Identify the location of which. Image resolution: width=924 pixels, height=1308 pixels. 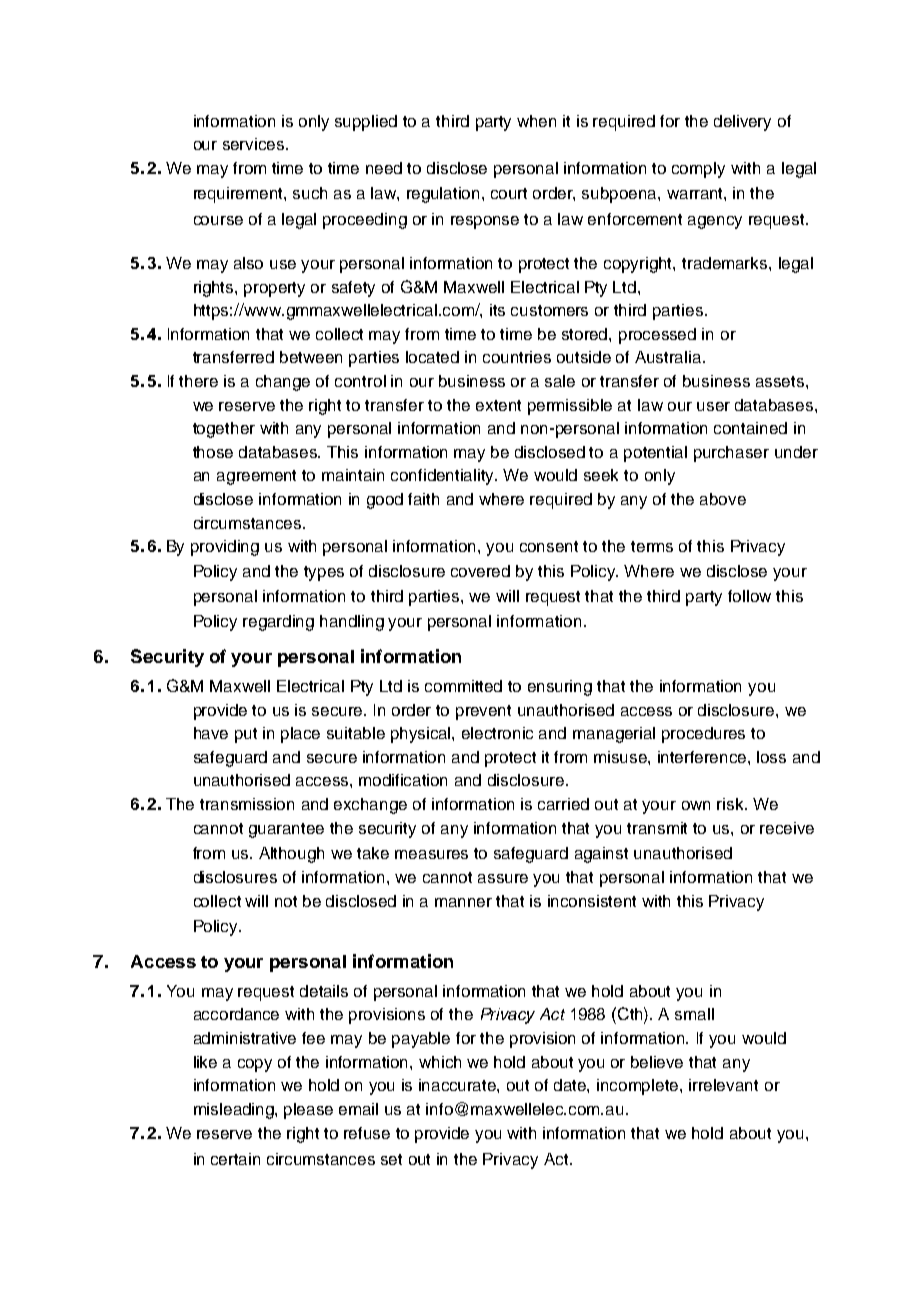
(440, 1062).
